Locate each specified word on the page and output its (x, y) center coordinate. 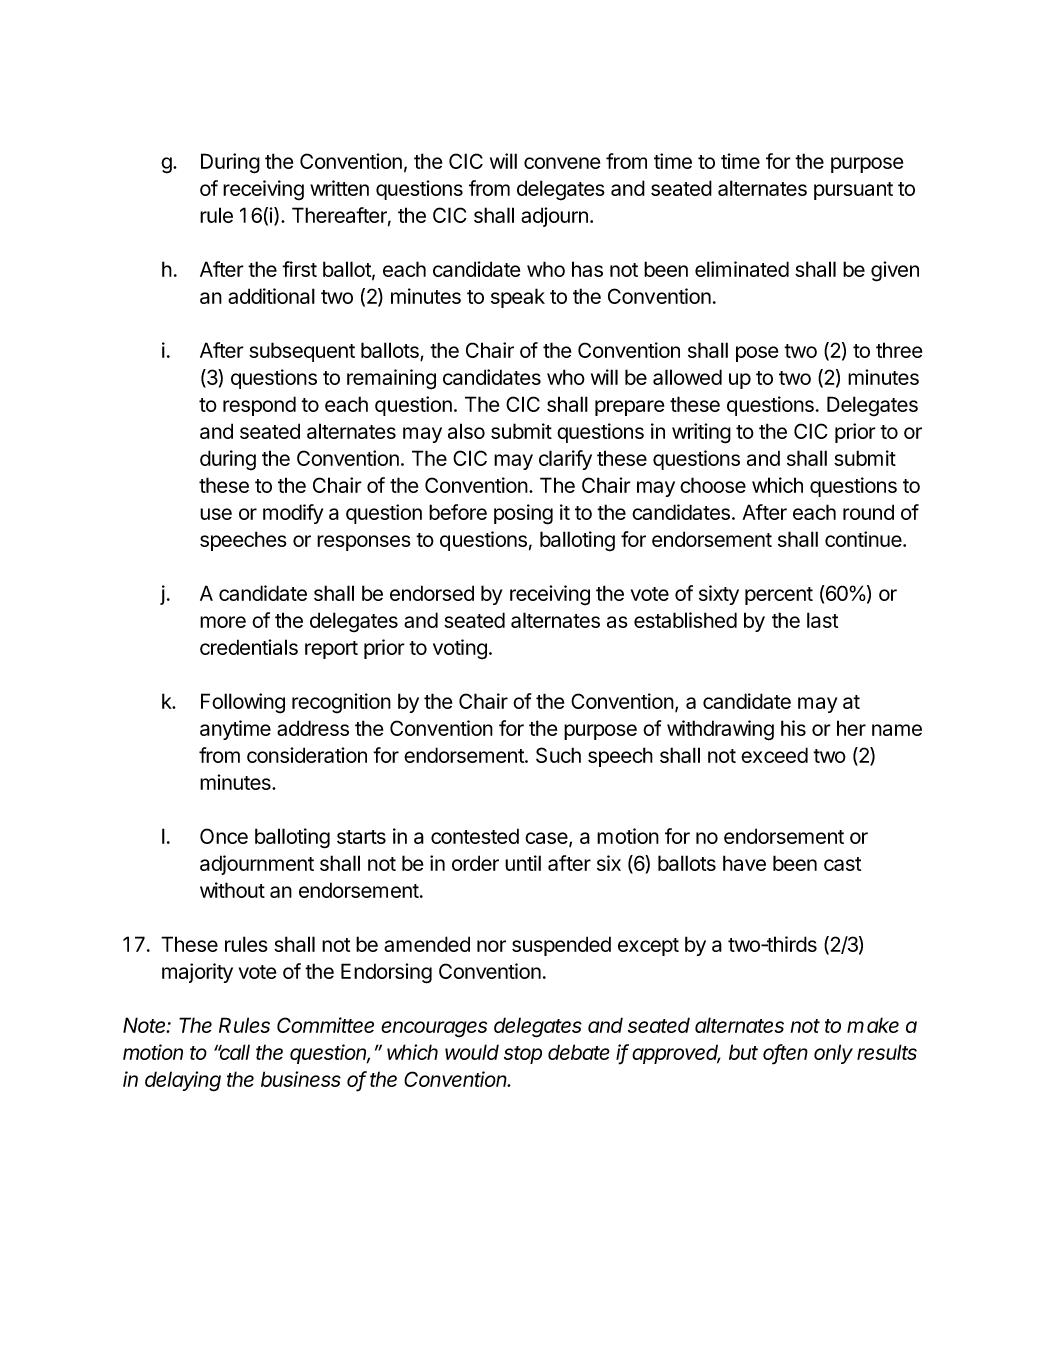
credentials (249, 647)
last (822, 620)
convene (562, 163)
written (339, 188)
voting (460, 649)
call (234, 1052)
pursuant (853, 191)
